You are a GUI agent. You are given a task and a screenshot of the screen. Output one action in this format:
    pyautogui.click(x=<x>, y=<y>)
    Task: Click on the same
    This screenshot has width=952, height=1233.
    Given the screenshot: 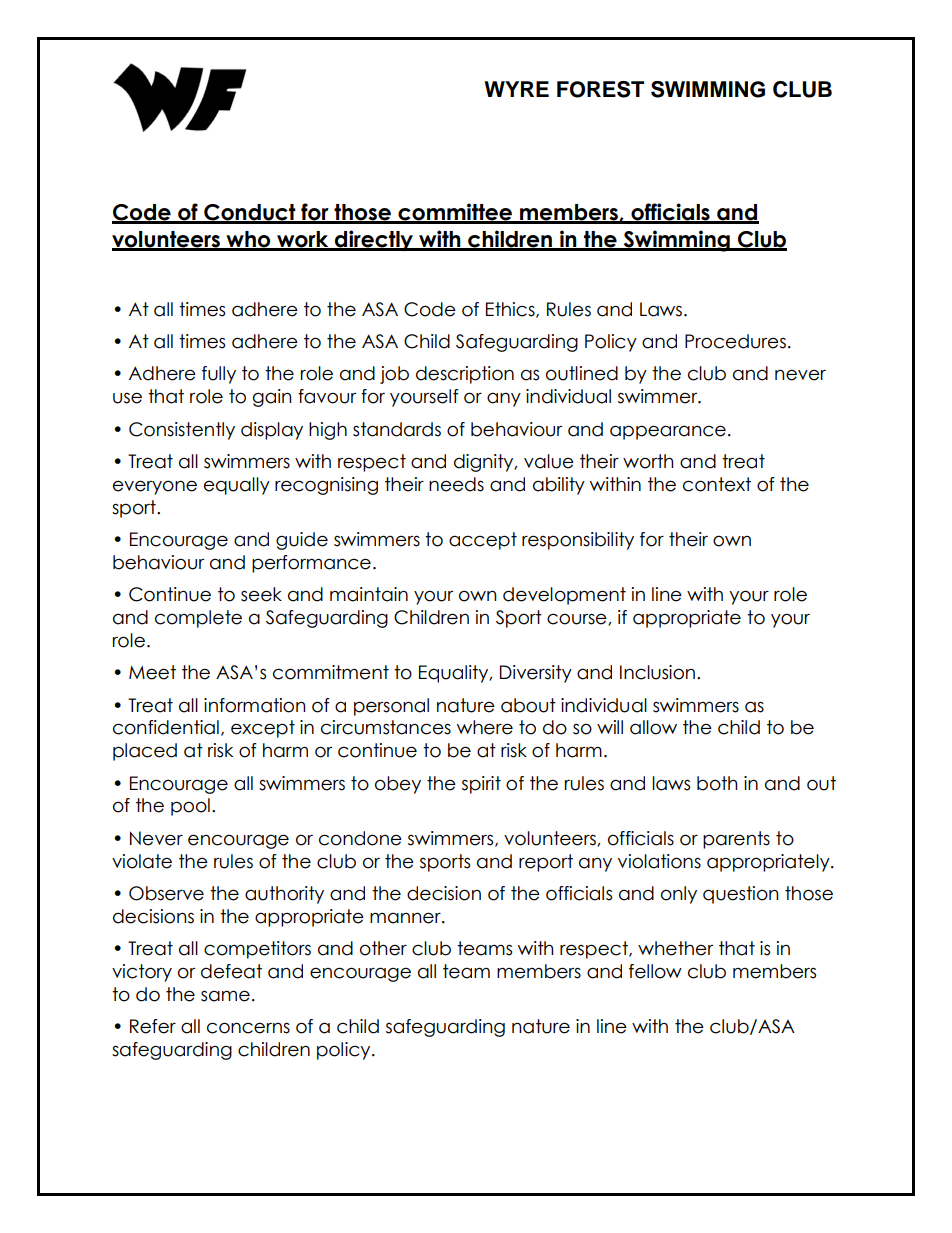 What is the action you would take?
    pyautogui.click(x=225, y=996)
